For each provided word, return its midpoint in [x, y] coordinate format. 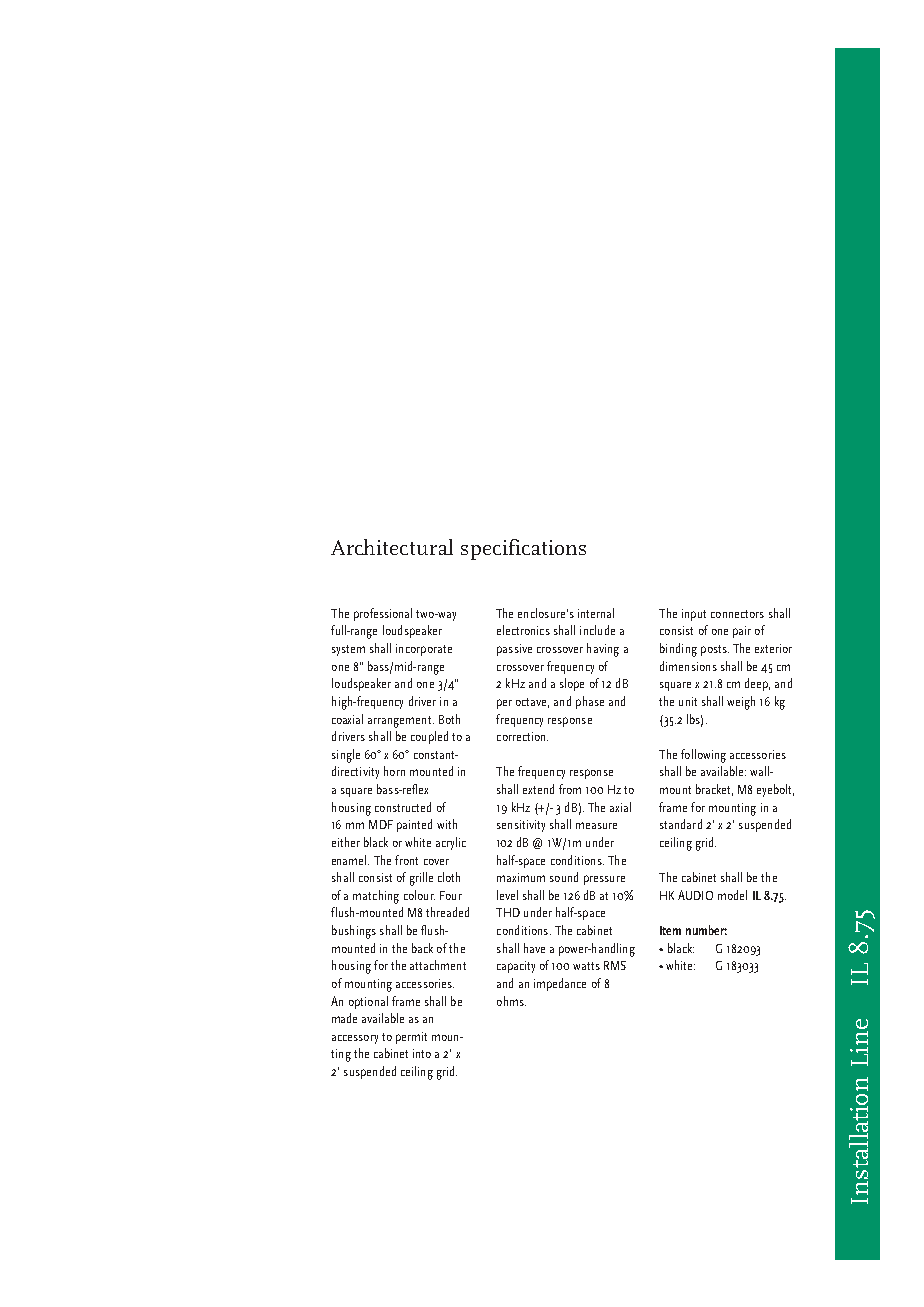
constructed [403, 807]
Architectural [392, 547]
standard [681, 824]
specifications [523, 549]
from [570, 789]
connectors [737, 614]
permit [411, 1038]
